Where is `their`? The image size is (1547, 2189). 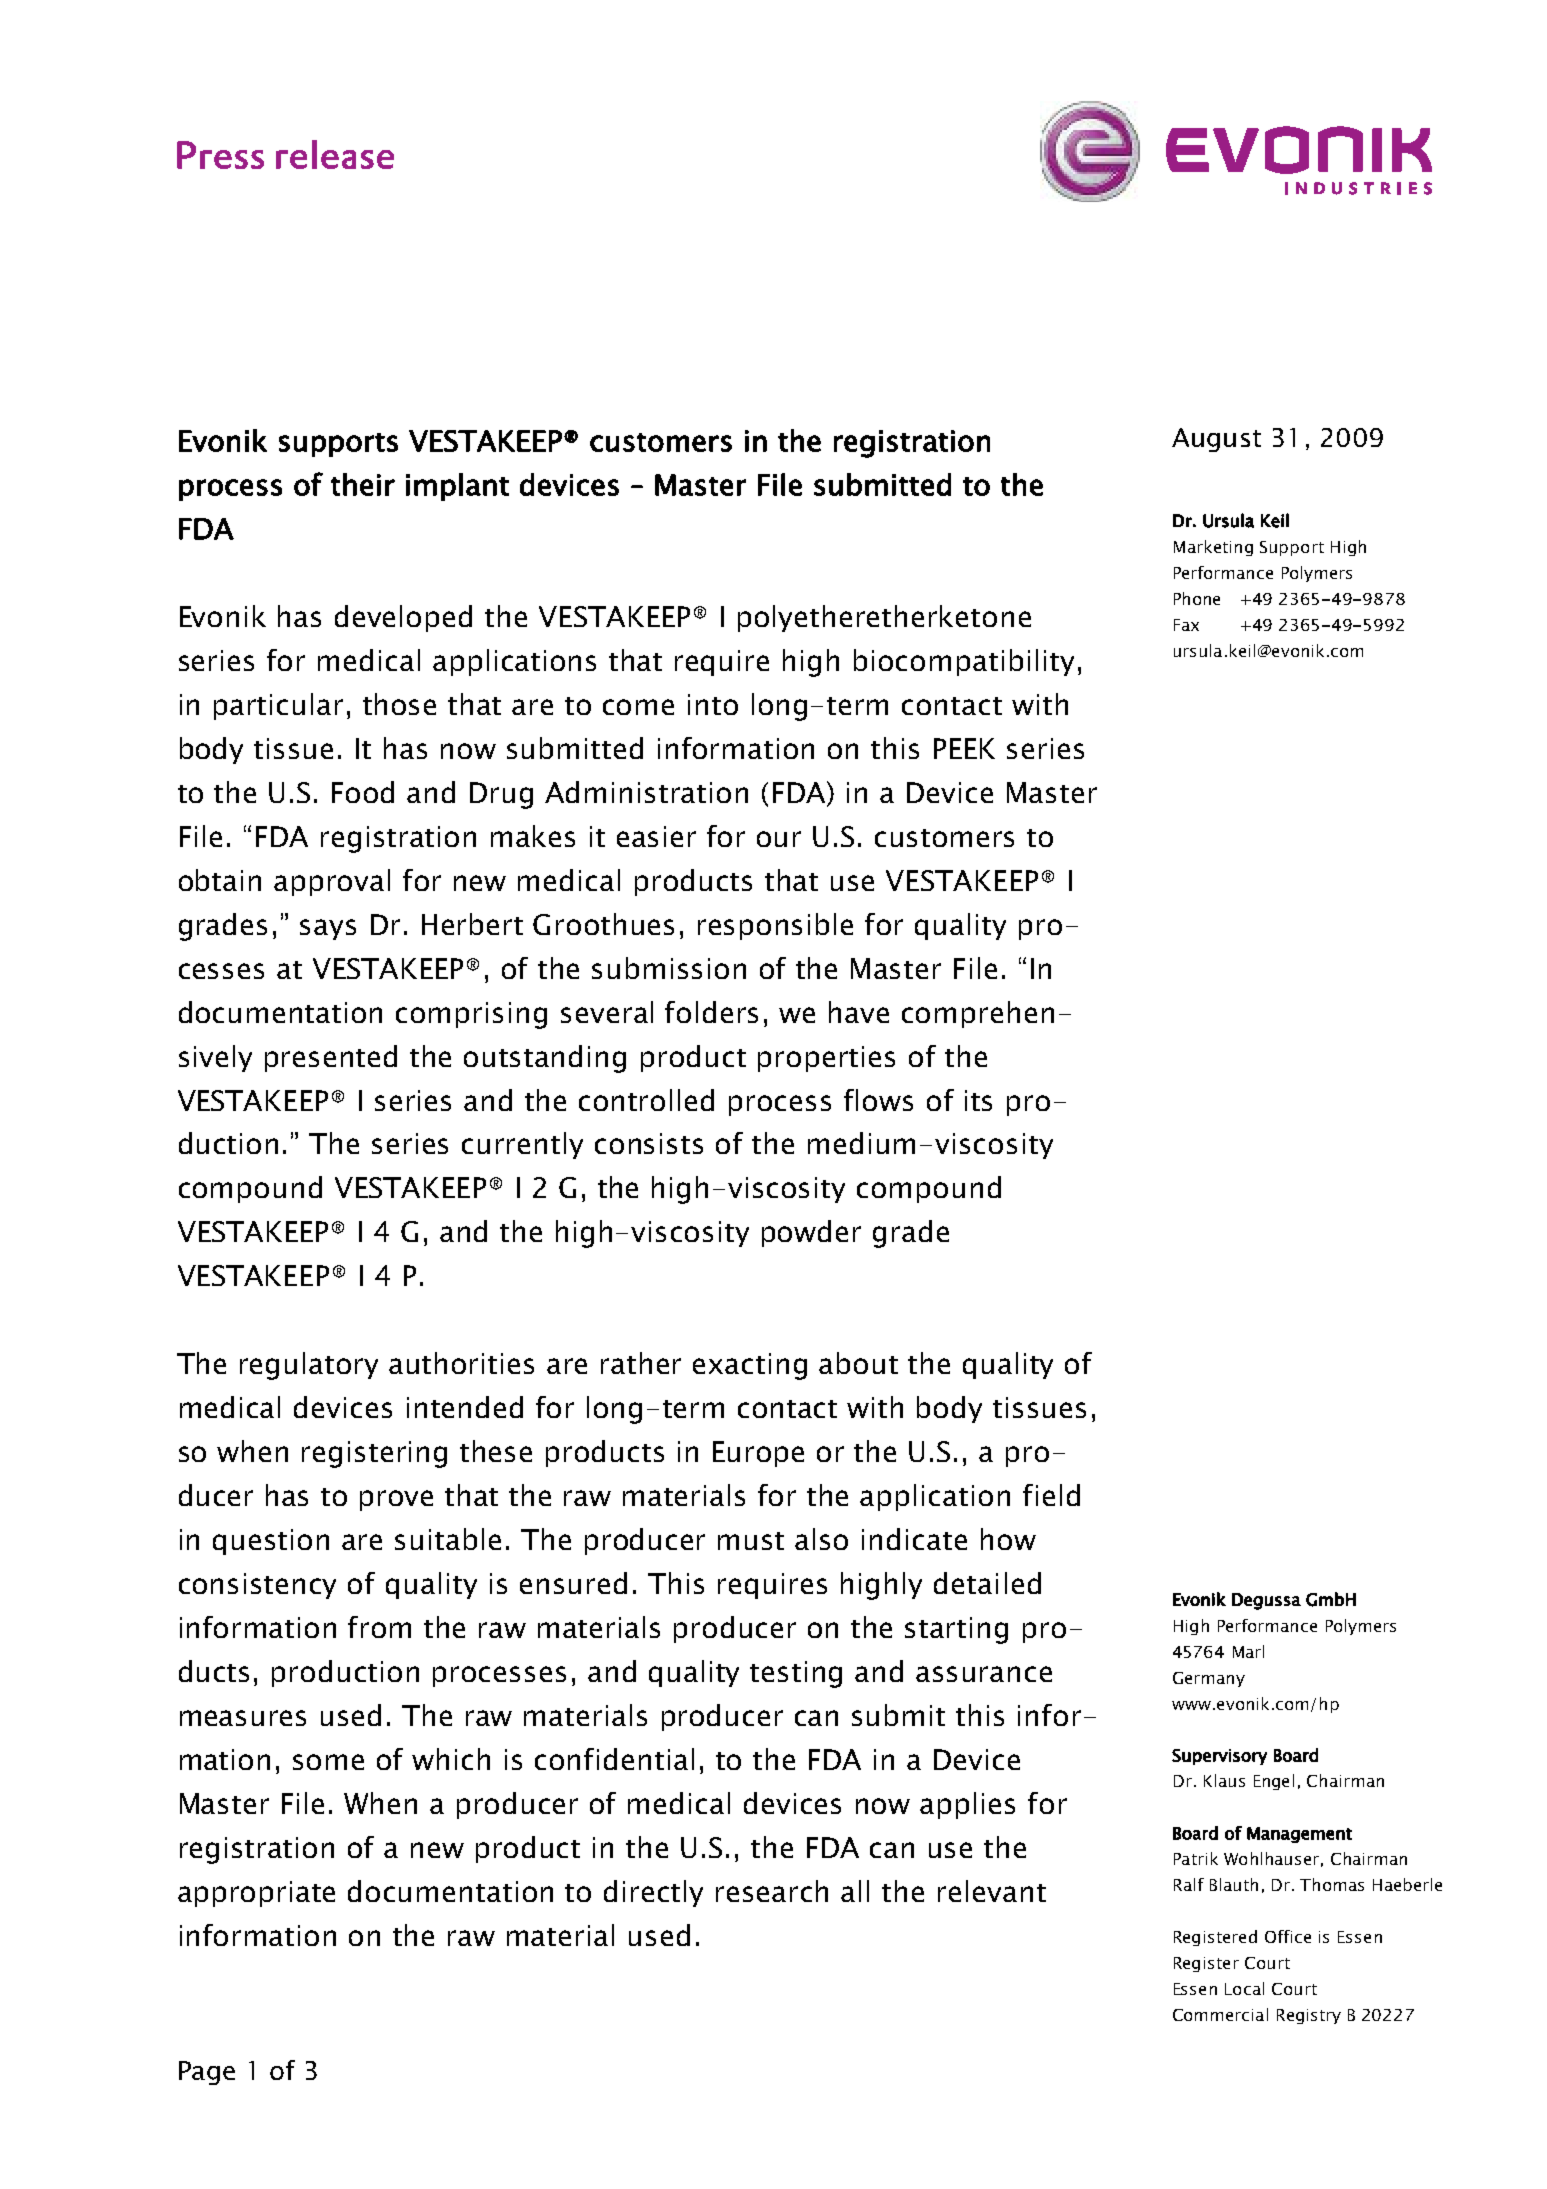
their is located at coordinates (363, 484).
